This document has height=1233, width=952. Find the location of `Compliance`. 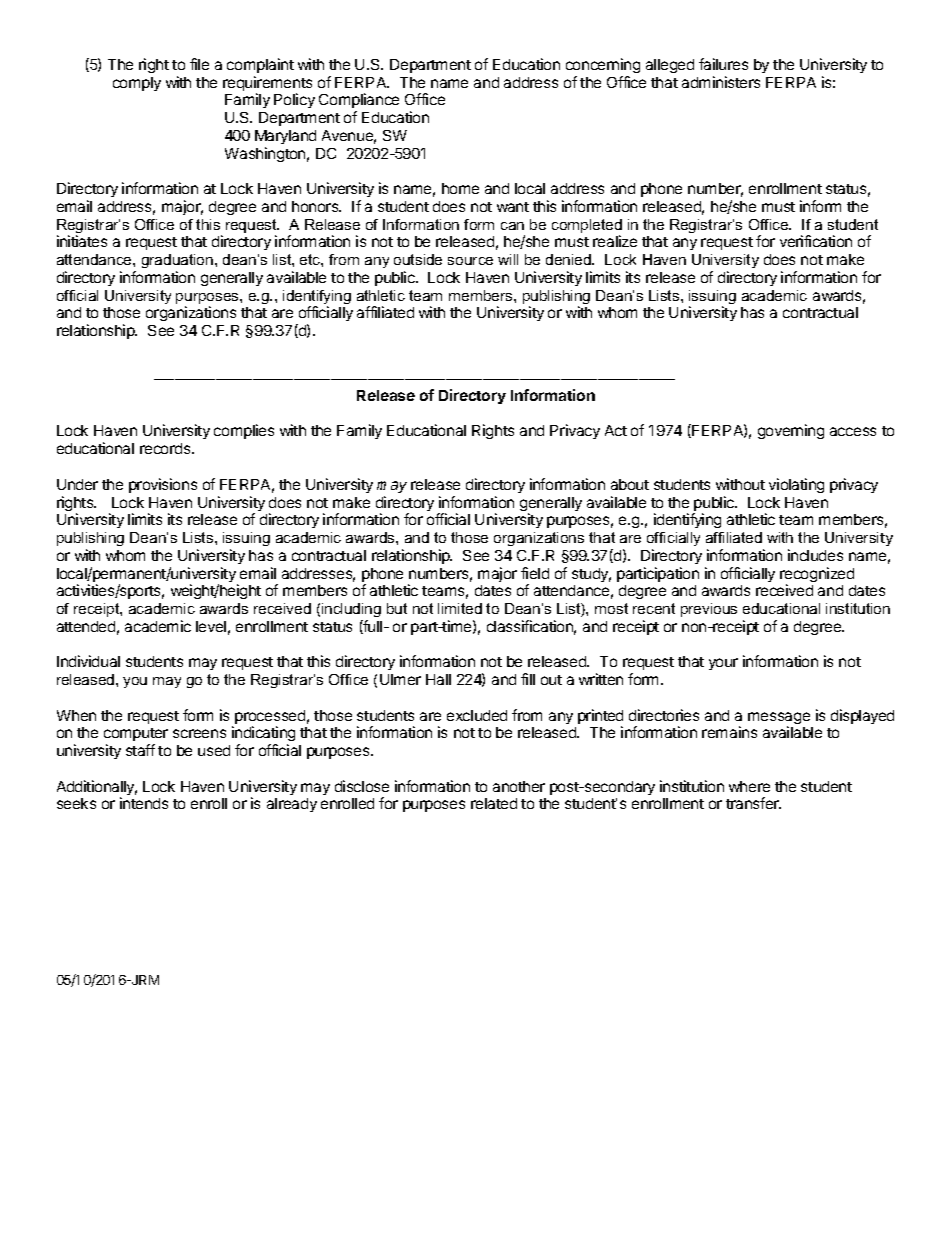

Compliance is located at coordinates (359, 102).
